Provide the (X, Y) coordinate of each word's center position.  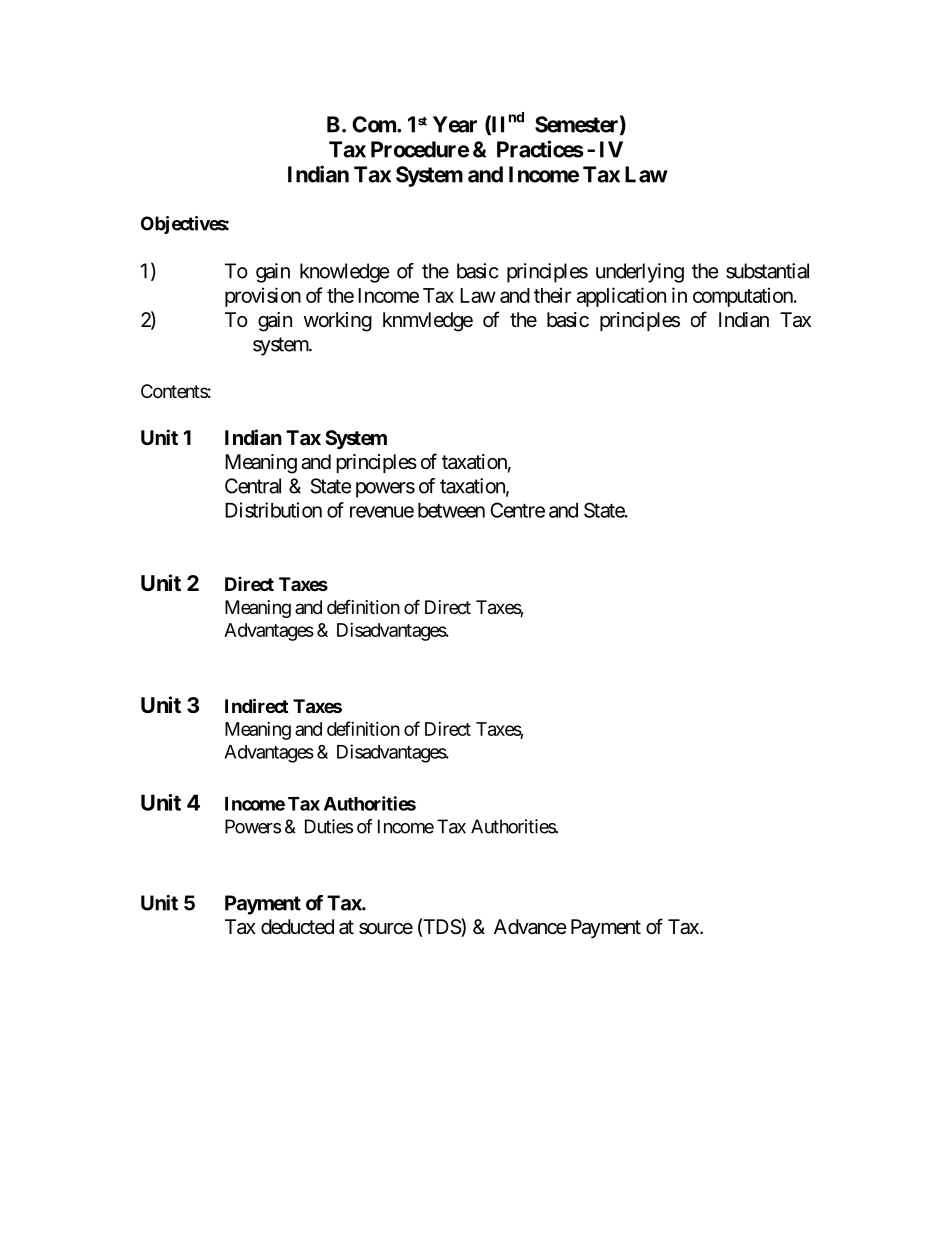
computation (743, 297)
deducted (297, 927)
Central (253, 486)
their (552, 295)
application (621, 297)
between (451, 510)
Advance (530, 927)
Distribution (273, 510)
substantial (767, 271)
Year (455, 124)
